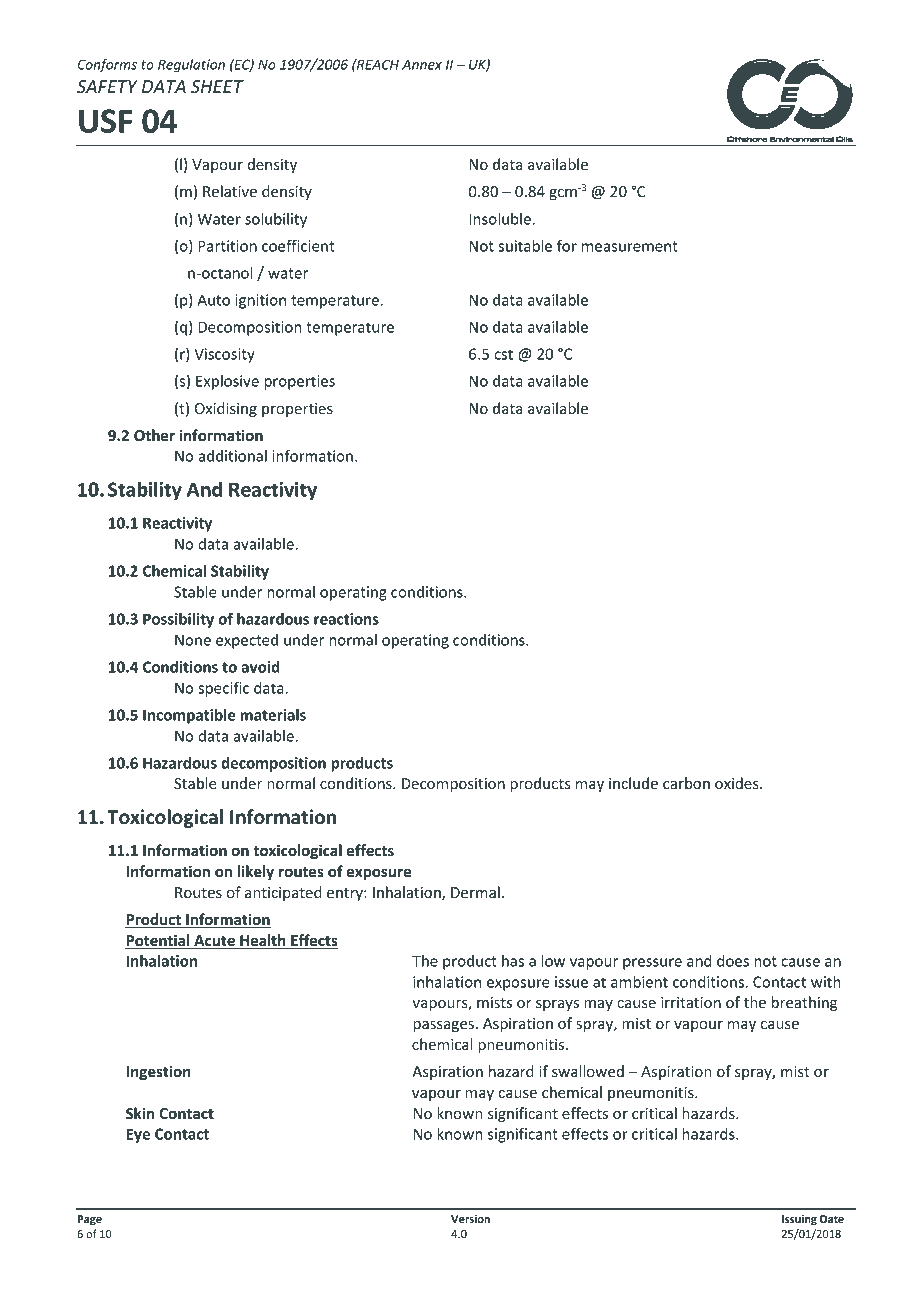 The image size is (924, 1308). What do you see at coordinates (799, 1220) in the image?
I see `Issuing` at bounding box center [799, 1220].
